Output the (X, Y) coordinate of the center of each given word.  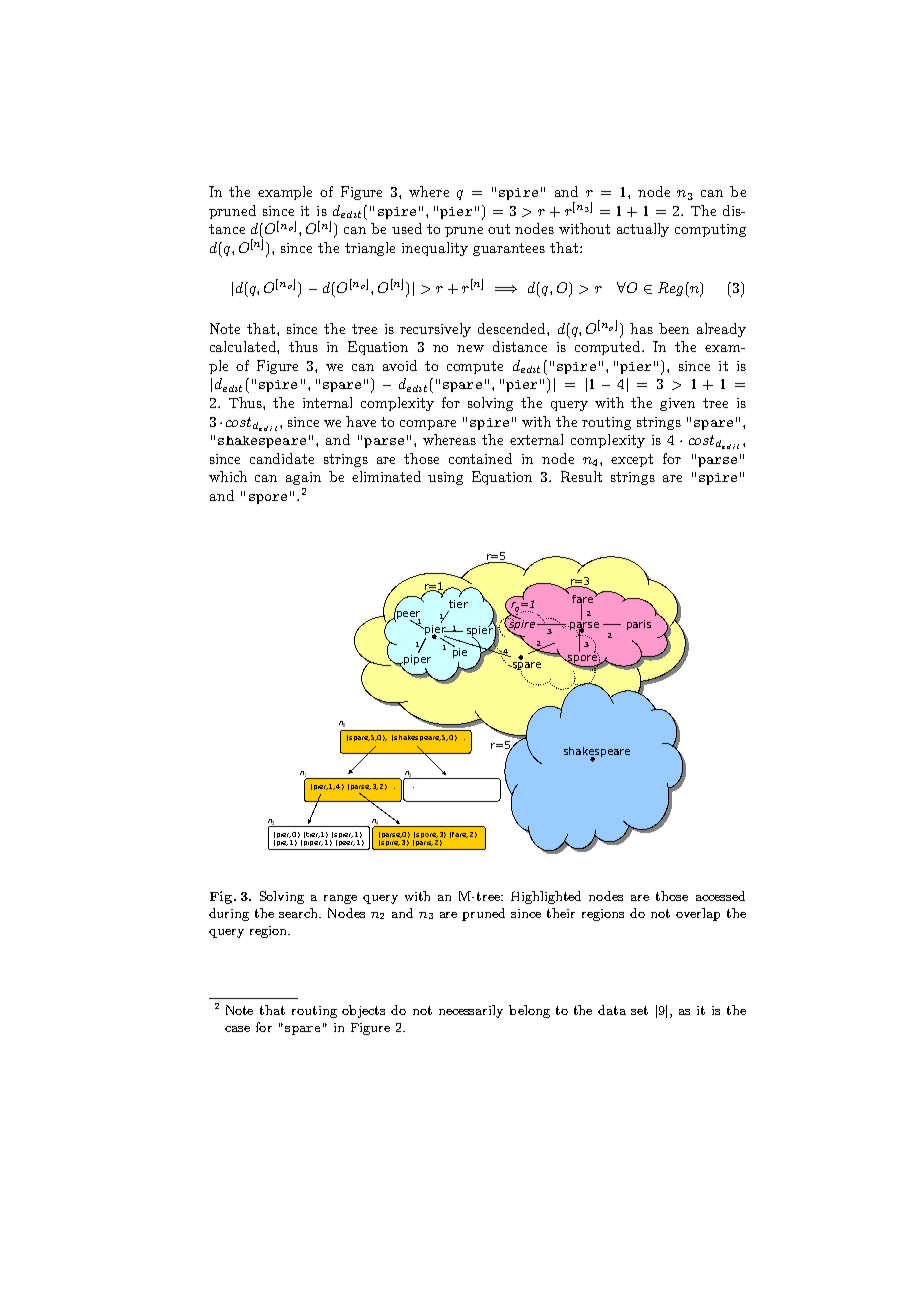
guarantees (509, 249)
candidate (282, 458)
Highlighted (546, 897)
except (632, 460)
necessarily (471, 1011)
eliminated (386, 476)
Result (581, 476)
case (237, 1029)
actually (643, 230)
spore (268, 499)
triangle (370, 249)
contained (480, 458)
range (340, 899)
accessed (720, 896)
